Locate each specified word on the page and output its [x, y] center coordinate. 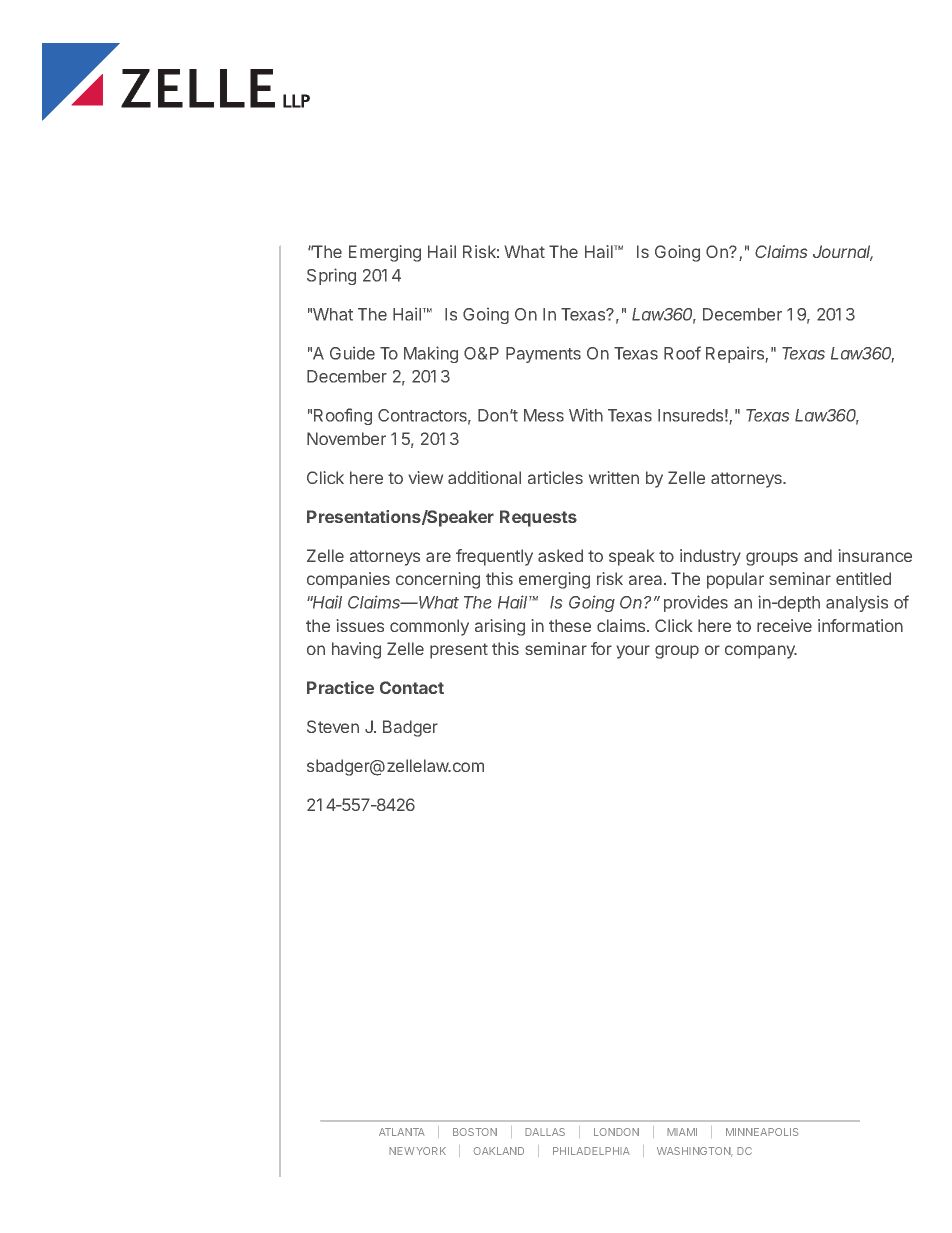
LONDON [616, 1132]
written [614, 477]
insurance [875, 555]
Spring [331, 276]
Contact [412, 687]
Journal [843, 253]
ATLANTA [402, 1132]
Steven [333, 726]
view [426, 477]
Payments [543, 355]
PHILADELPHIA [591, 1151]
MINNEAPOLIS [762, 1132]
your [633, 652]
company [761, 652]
